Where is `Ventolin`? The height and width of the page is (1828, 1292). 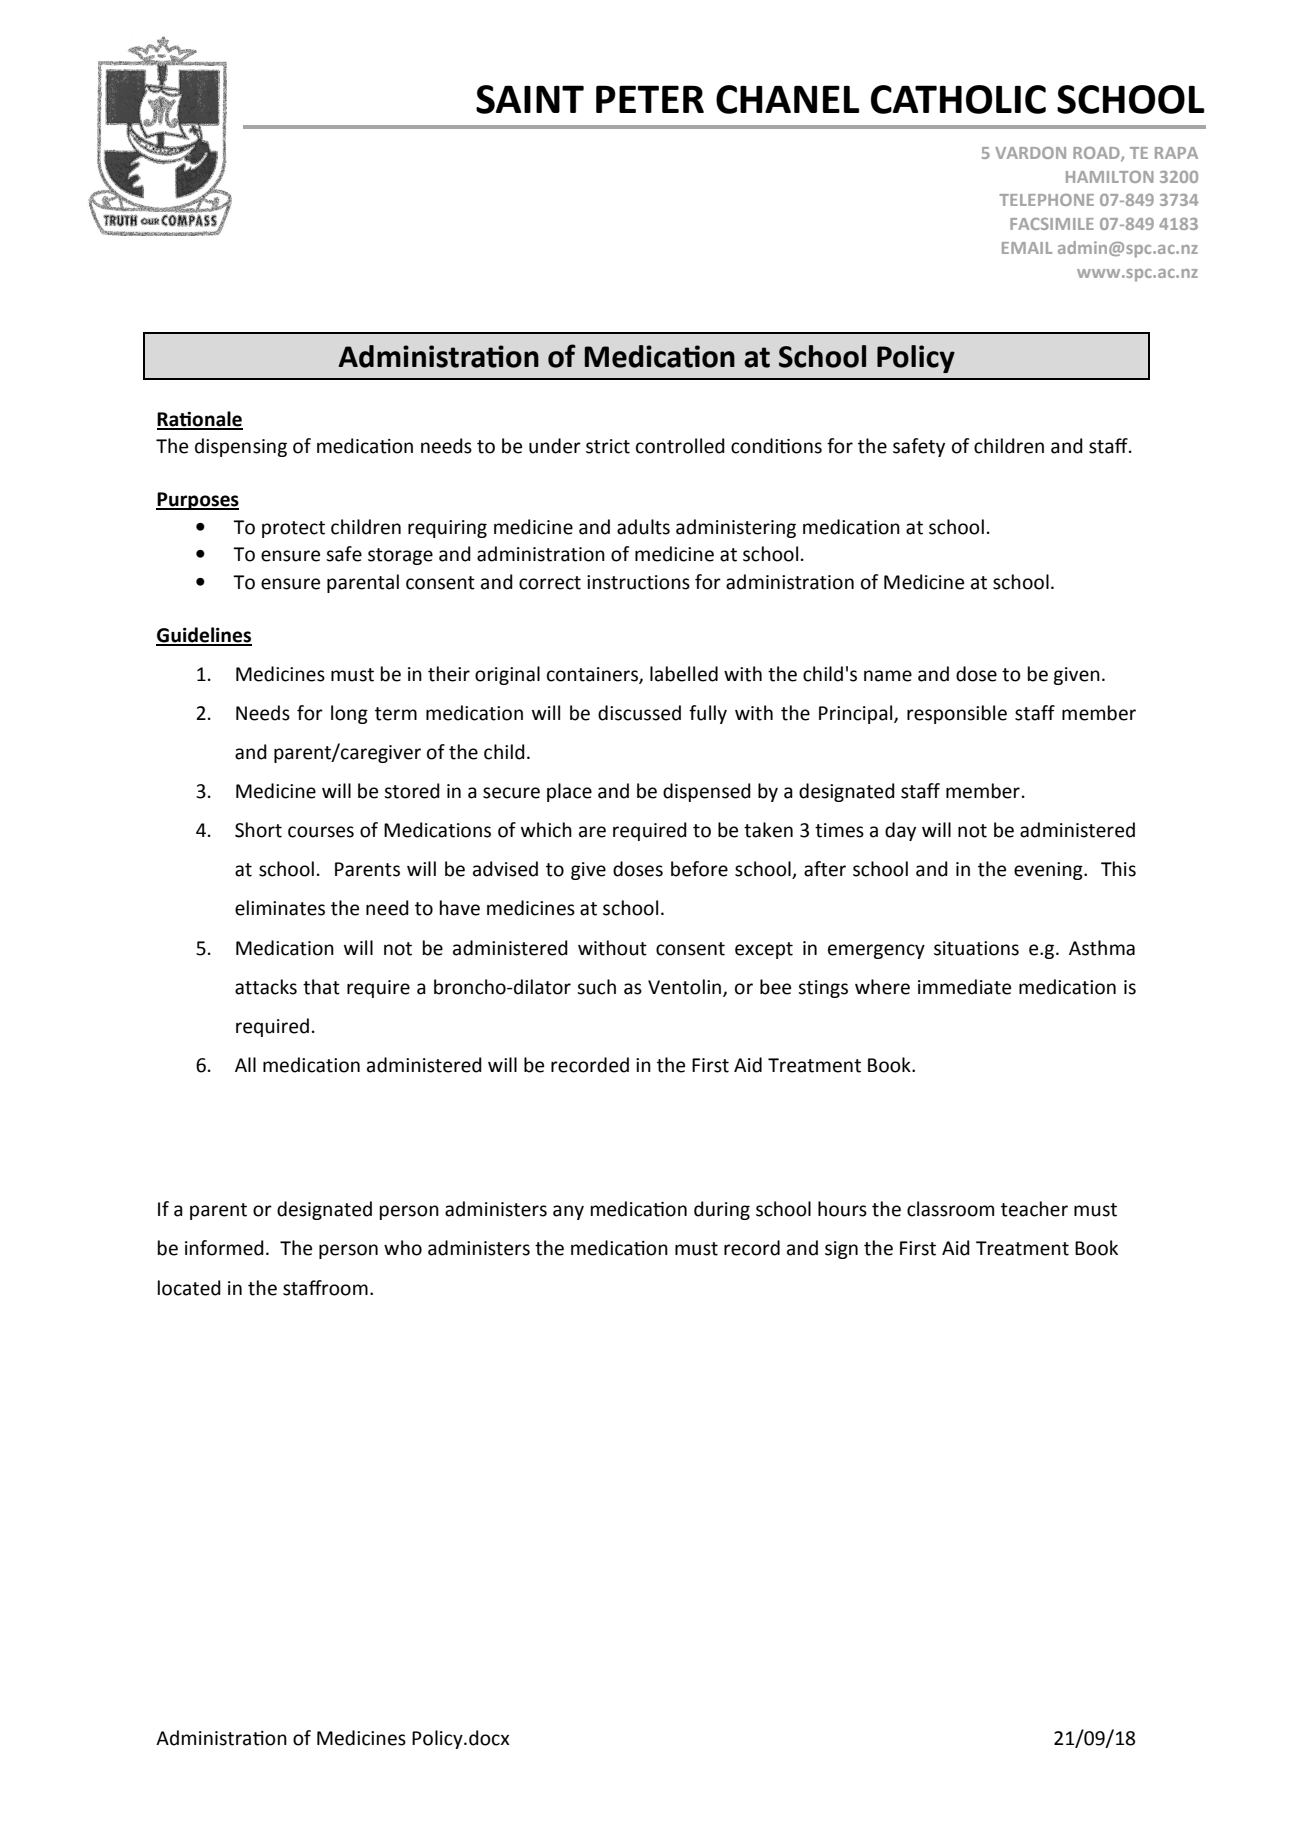
Ventolin is located at coordinates (686, 987).
